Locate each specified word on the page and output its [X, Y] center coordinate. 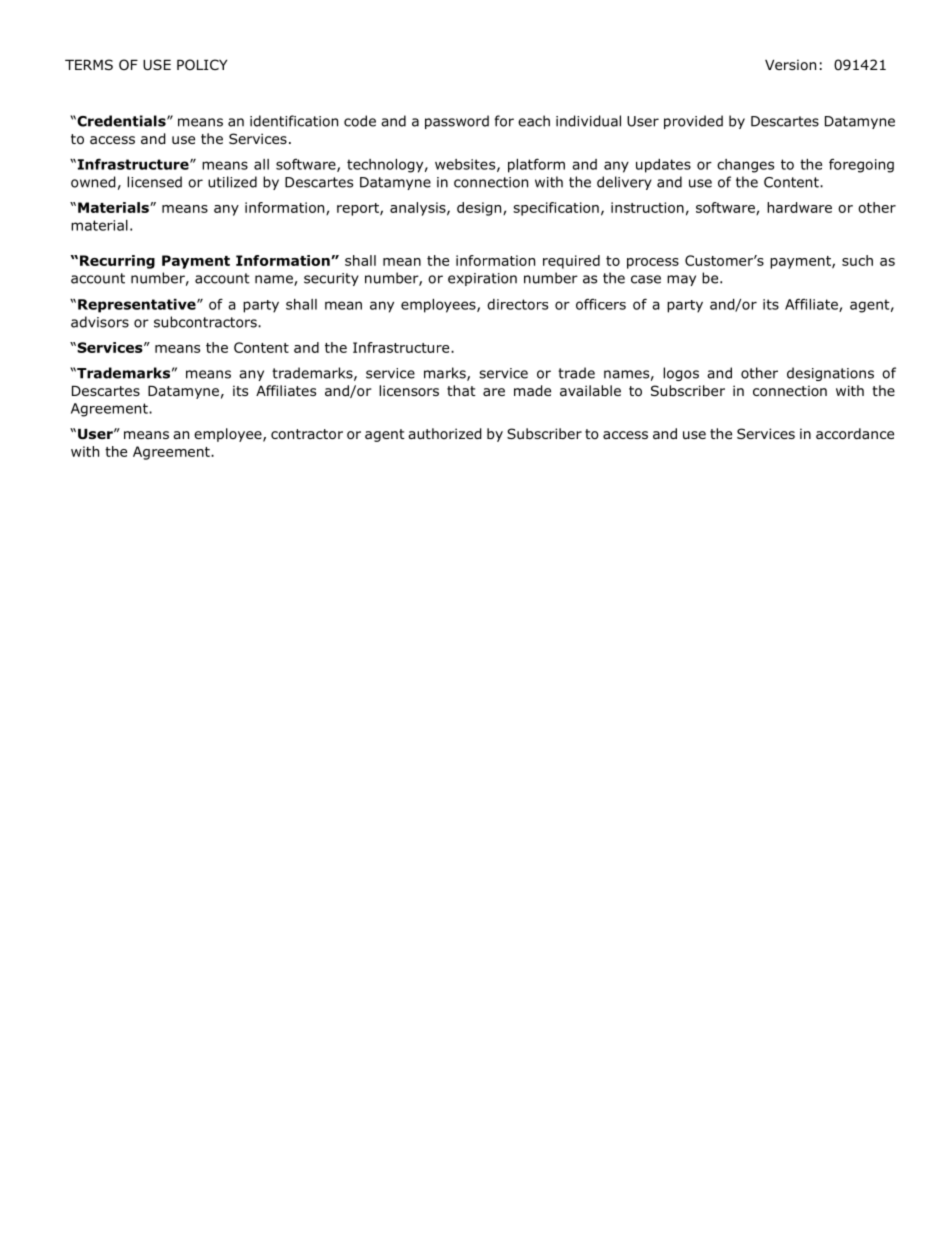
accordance [855, 434]
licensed [154, 182]
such [857, 260]
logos [681, 374]
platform [536, 165]
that [461, 390]
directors [517, 304]
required [571, 262]
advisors [100, 322]
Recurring [117, 262]
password [457, 122]
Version [790, 65]
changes [745, 166]
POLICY [202, 64]
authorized [445, 434]
